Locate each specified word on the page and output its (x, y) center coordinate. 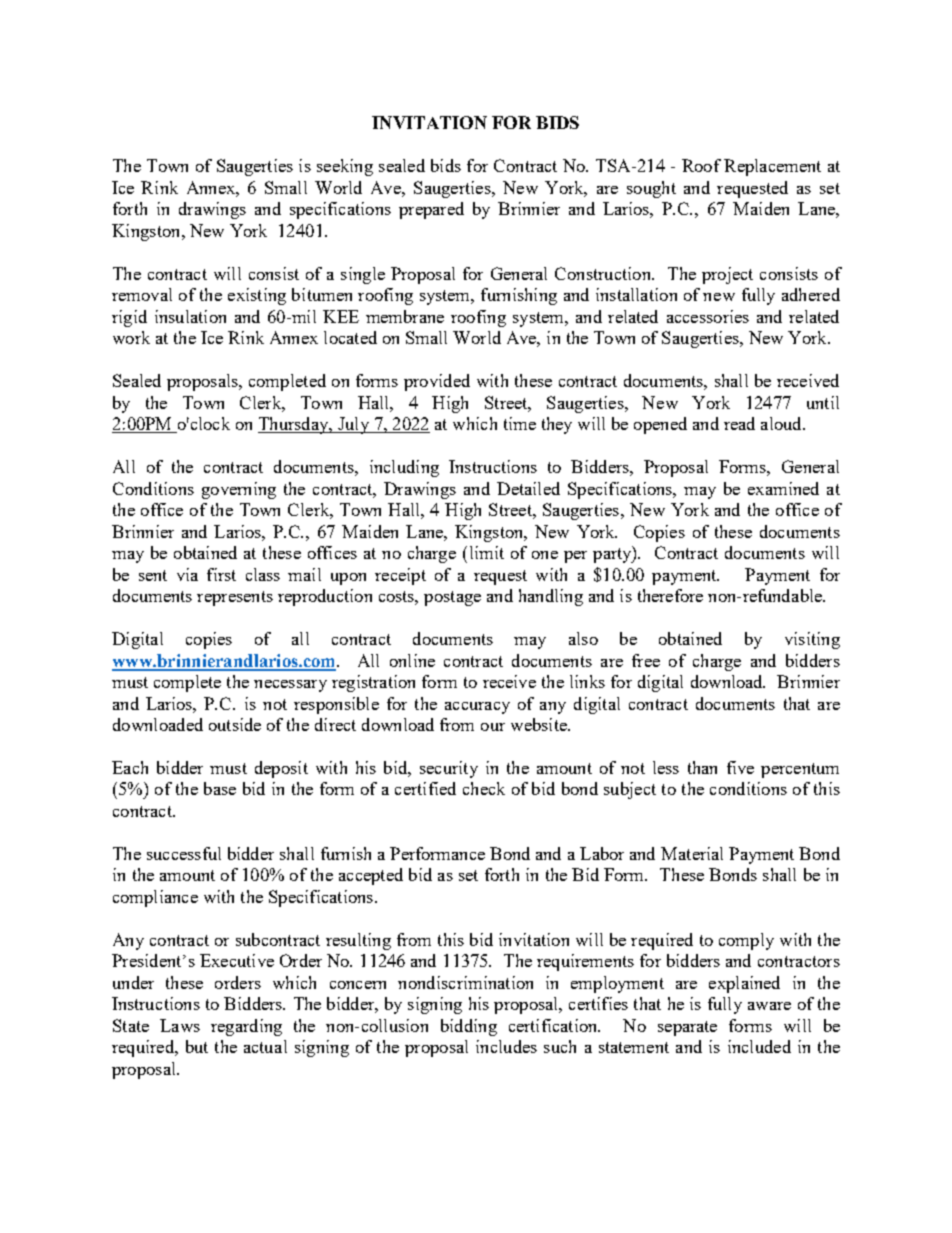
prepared (431, 210)
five (740, 767)
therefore (670, 595)
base (220, 788)
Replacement (772, 167)
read (739, 423)
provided (437, 382)
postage (452, 598)
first (221, 574)
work (131, 337)
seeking (345, 167)
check (484, 788)
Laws (180, 1025)
